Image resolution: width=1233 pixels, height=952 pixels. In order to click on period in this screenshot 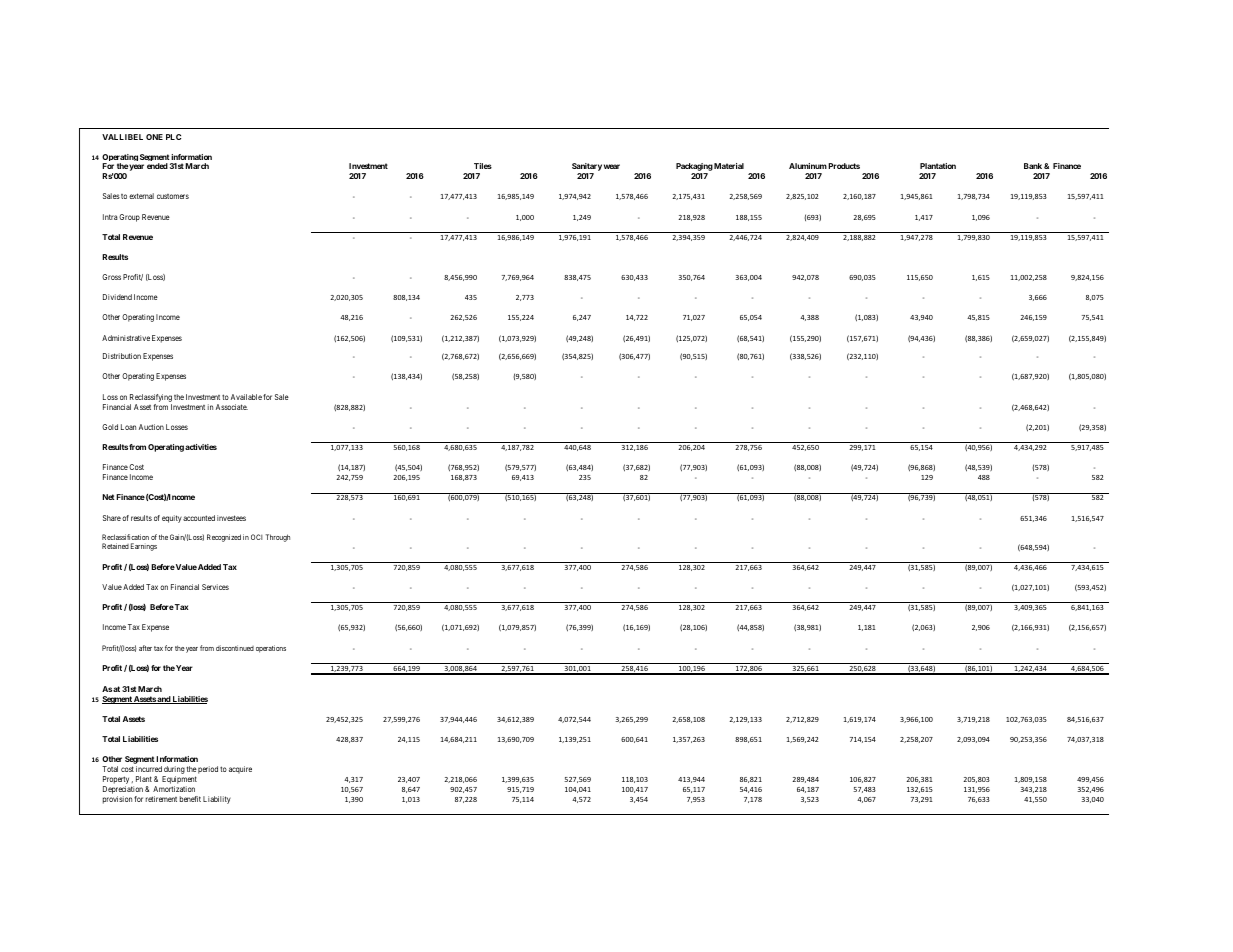, I will do `click(208, 770)`.
